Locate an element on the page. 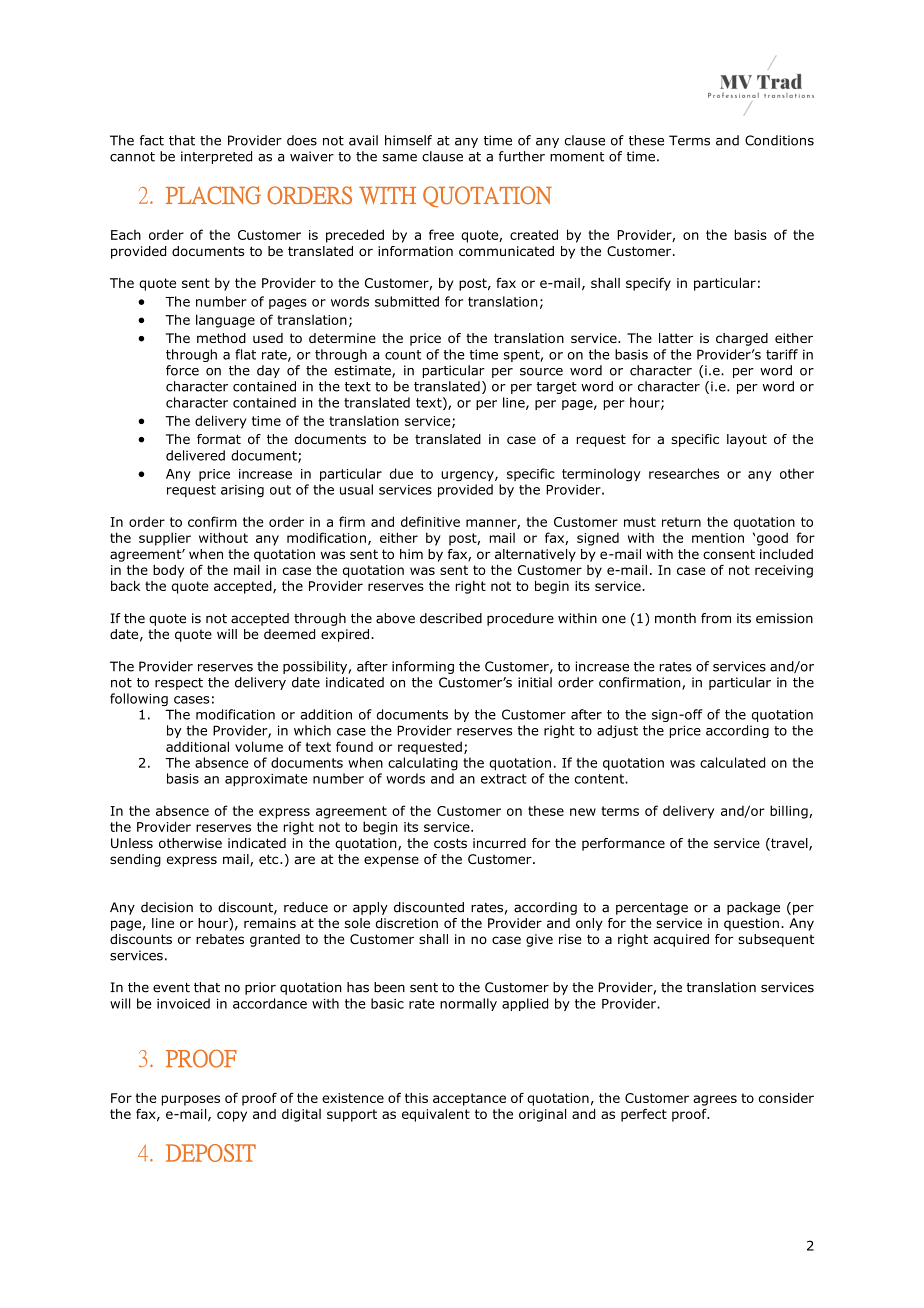  force is located at coordinates (182, 370).
